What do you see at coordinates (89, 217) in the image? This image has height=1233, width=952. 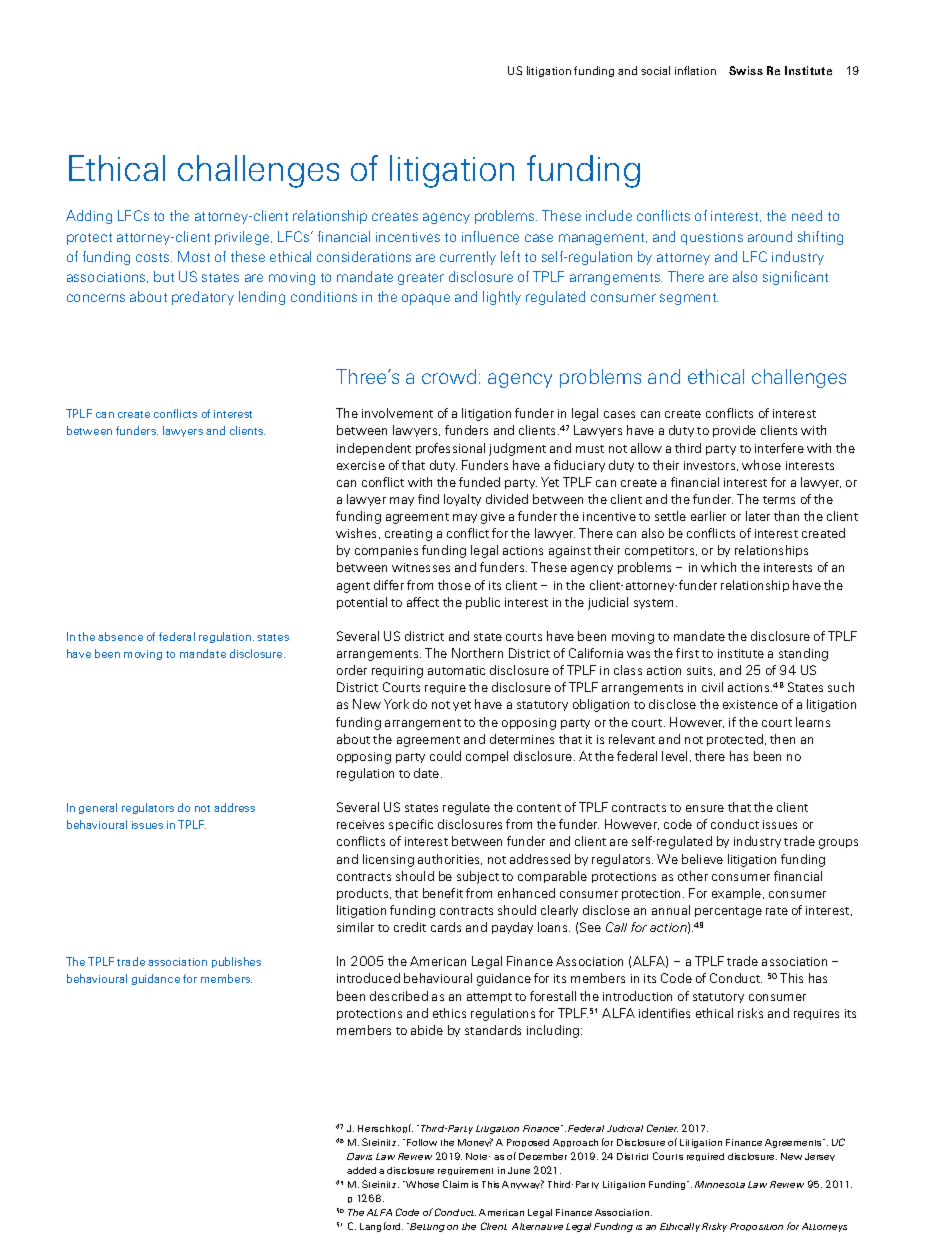 I see `Adding` at bounding box center [89, 217].
